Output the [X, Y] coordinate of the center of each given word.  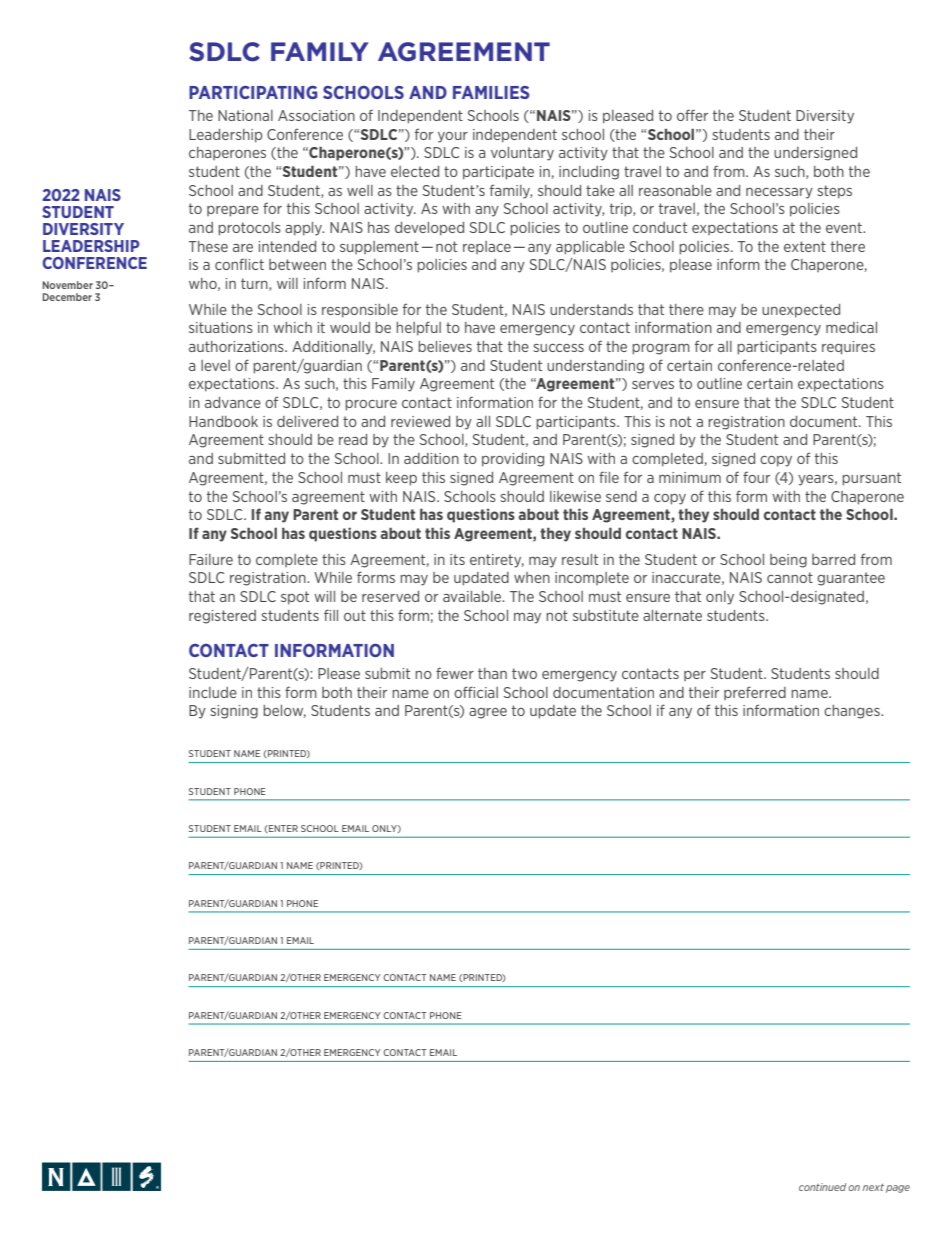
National [245, 115]
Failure [211, 559]
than [492, 673]
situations [221, 327]
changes [853, 712]
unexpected [801, 311]
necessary [779, 193]
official [476, 692]
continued [822, 1187]
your [453, 137]
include [213, 692]
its [457, 559]
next [873, 1187]
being [788, 561]
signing [234, 712]
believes [445, 346]
